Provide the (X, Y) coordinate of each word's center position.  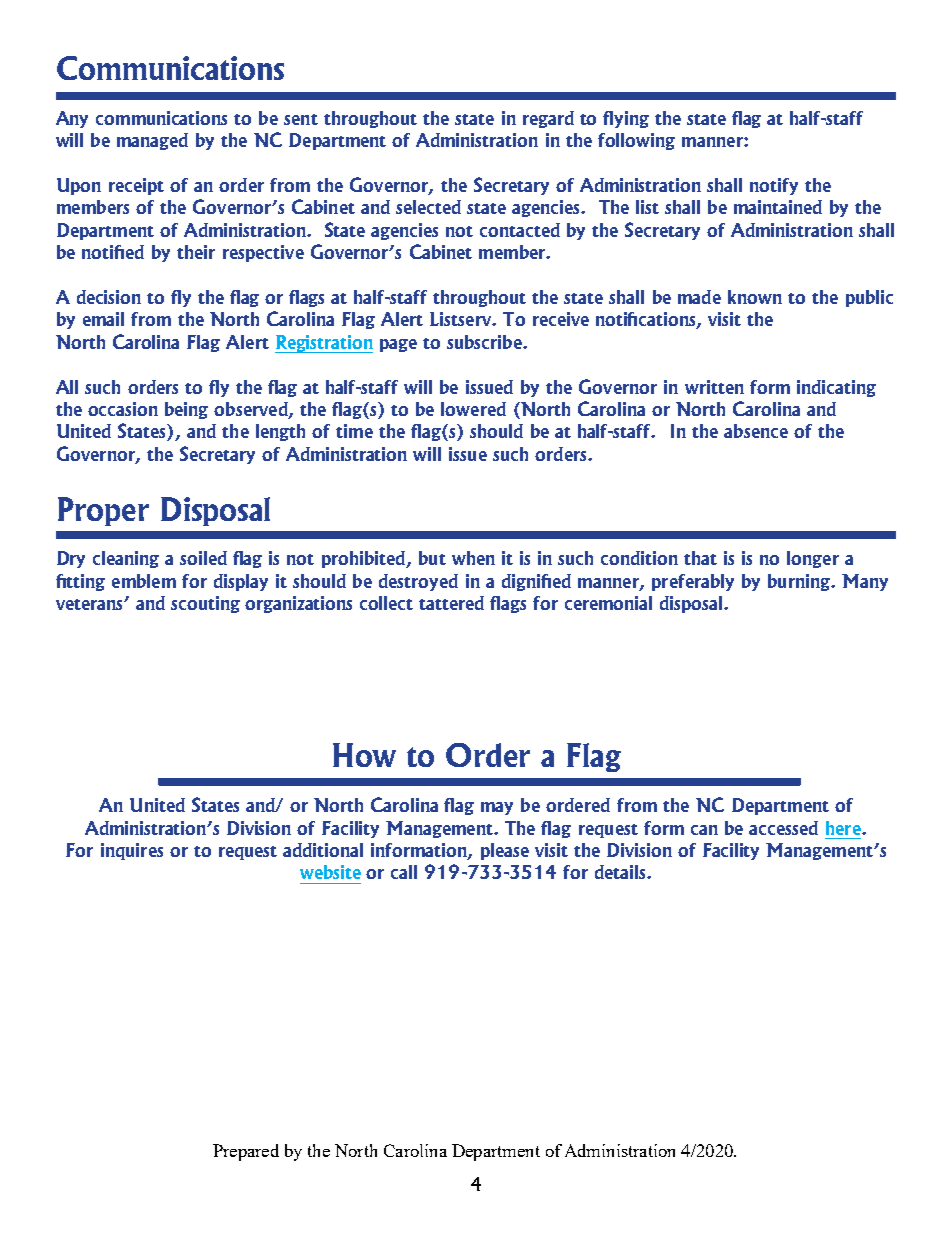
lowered (473, 409)
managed (152, 141)
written (714, 387)
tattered (451, 603)
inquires (132, 851)
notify (774, 186)
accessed (783, 828)
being (186, 410)
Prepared (246, 1152)
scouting (205, 604)
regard (548, 119)
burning (800, 582)
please (505, 851)
